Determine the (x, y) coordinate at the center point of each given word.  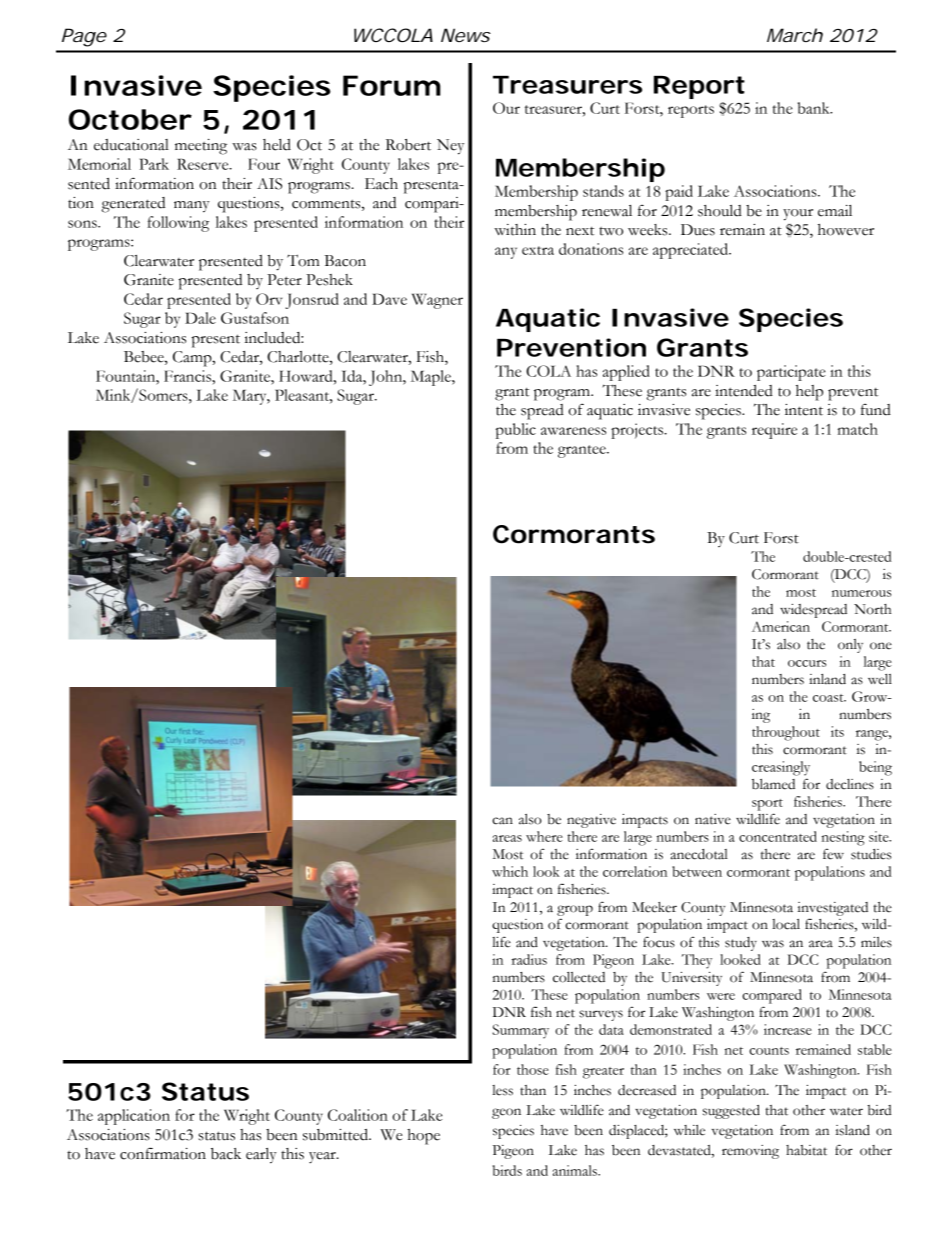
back (226, 1154)
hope (423, 1137)
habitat (806, 1150)
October (130, 119)
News (466, 35)
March (795, 35)
